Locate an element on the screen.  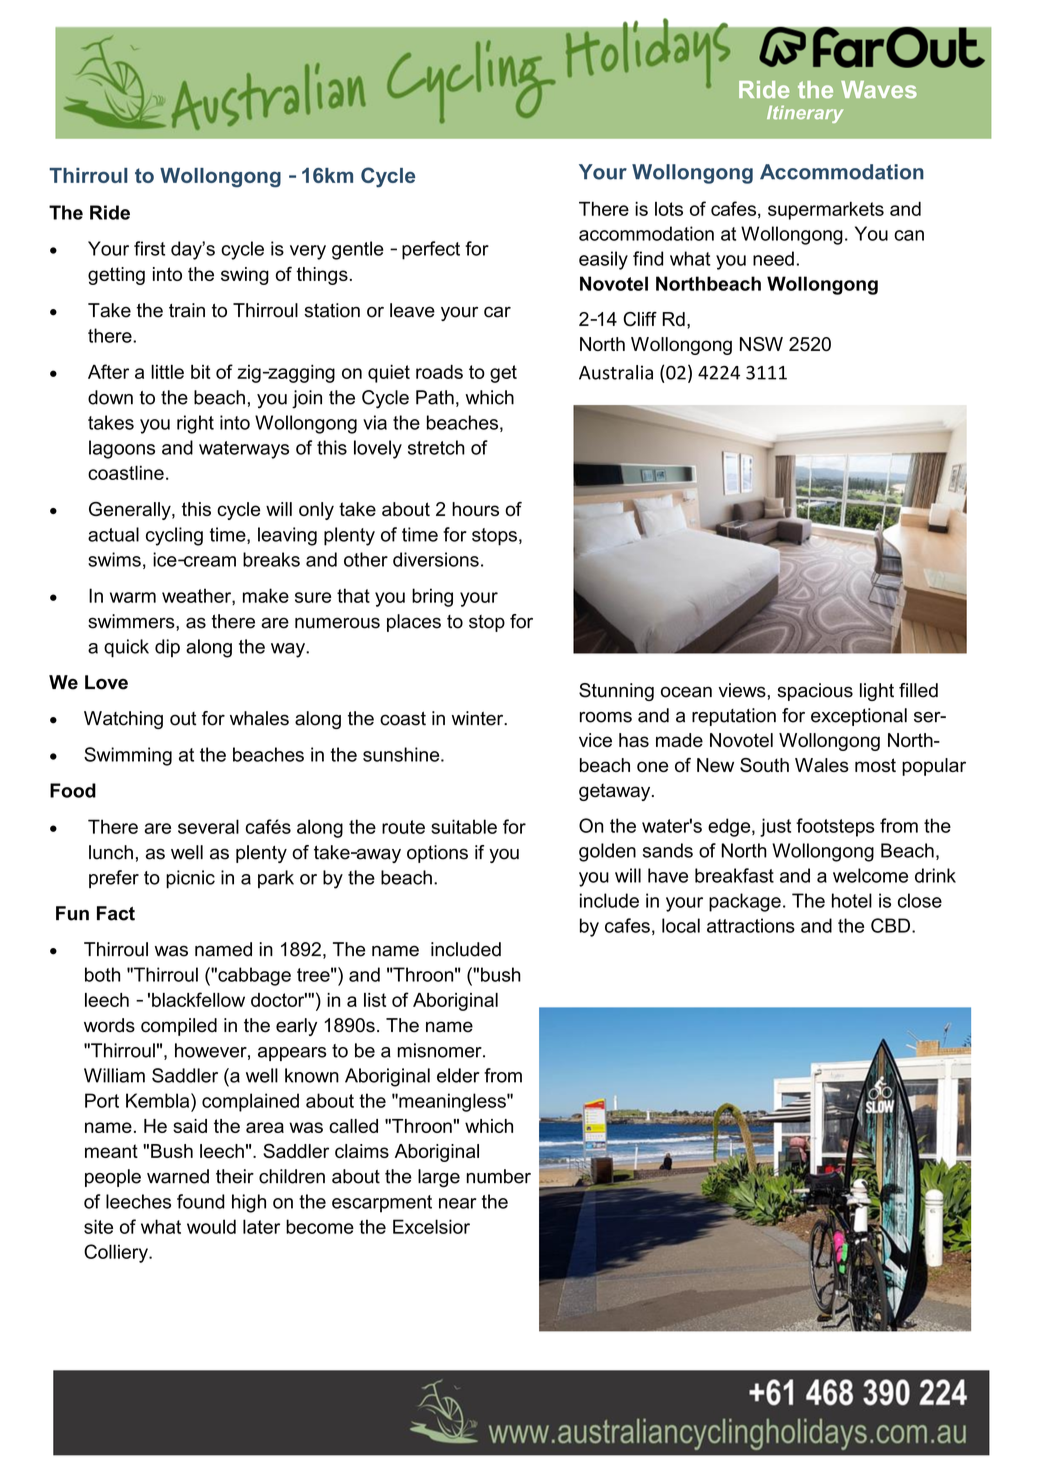
number is located at coordinates (498, 1176).
